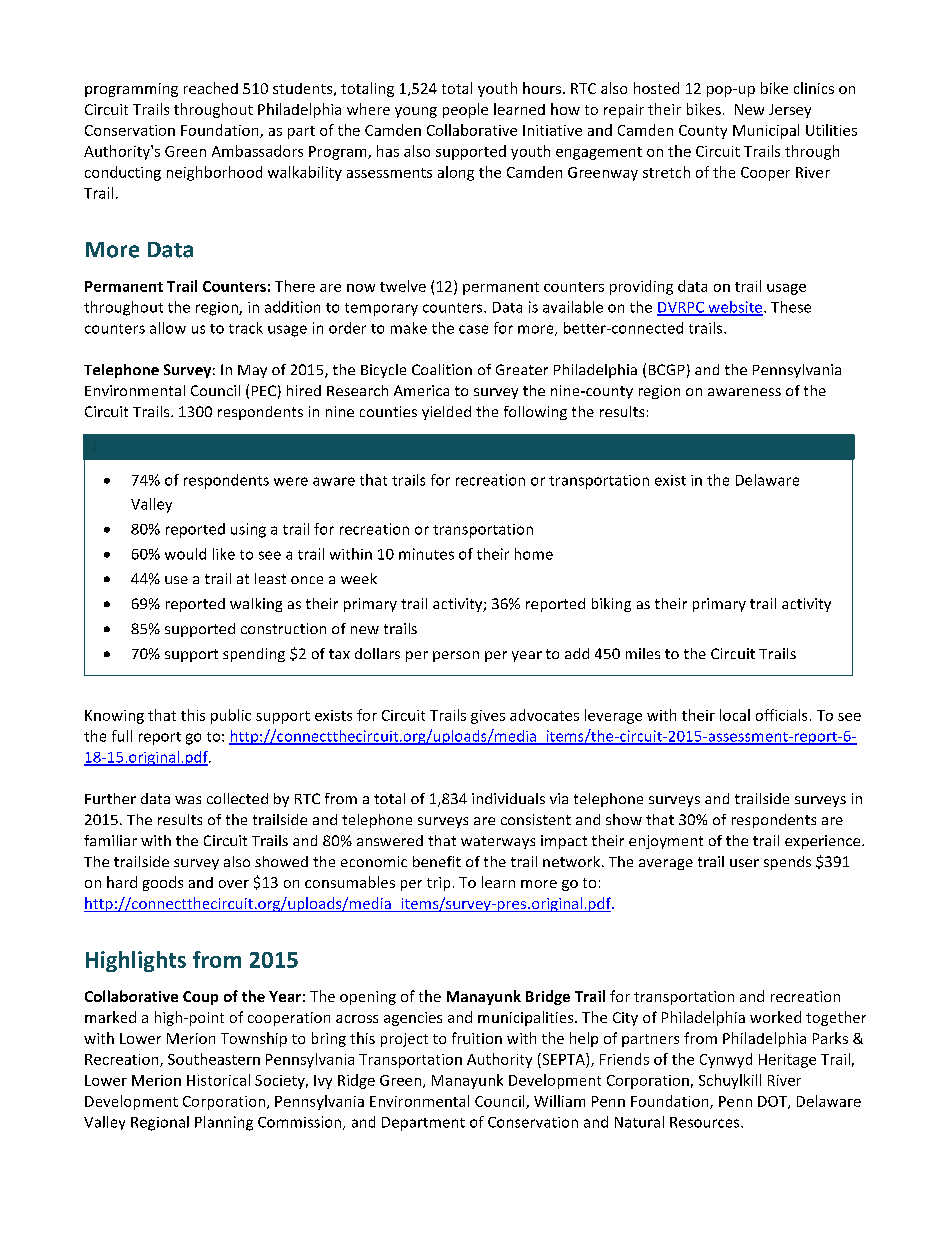 The image size is (952, 1233). Describe the element at coordinates (163, 883) in the screenshot. I see `goods` at that location.
